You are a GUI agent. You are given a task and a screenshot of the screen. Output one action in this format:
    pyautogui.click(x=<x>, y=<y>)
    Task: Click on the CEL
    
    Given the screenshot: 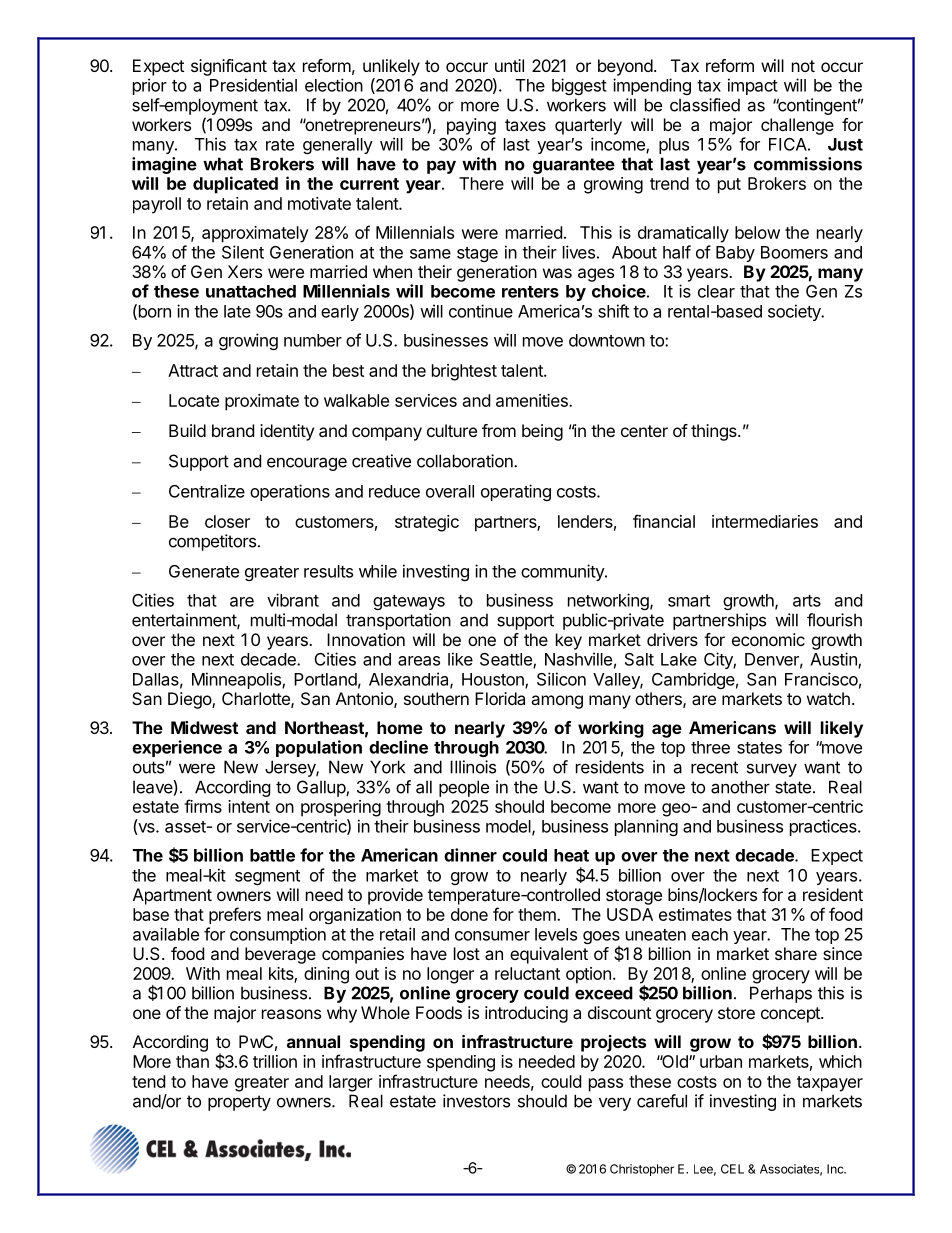 What is the action you would take?
    pyautogui.click(x=732, y=1169)
